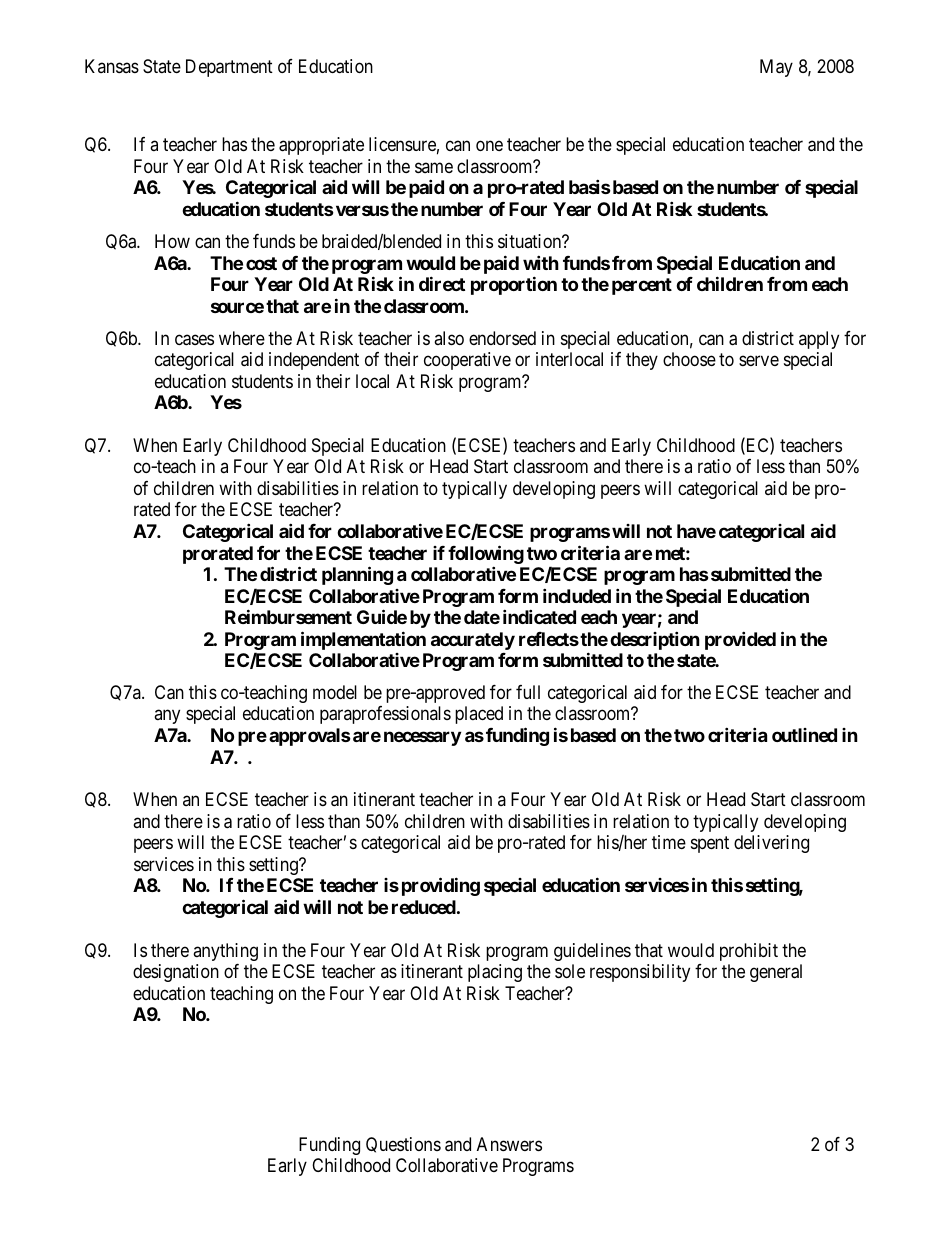 This screenshot has width=952, height=1233. Describe the element at coordinates (441, 887) in the screenshot. I see `providing` at that location.
